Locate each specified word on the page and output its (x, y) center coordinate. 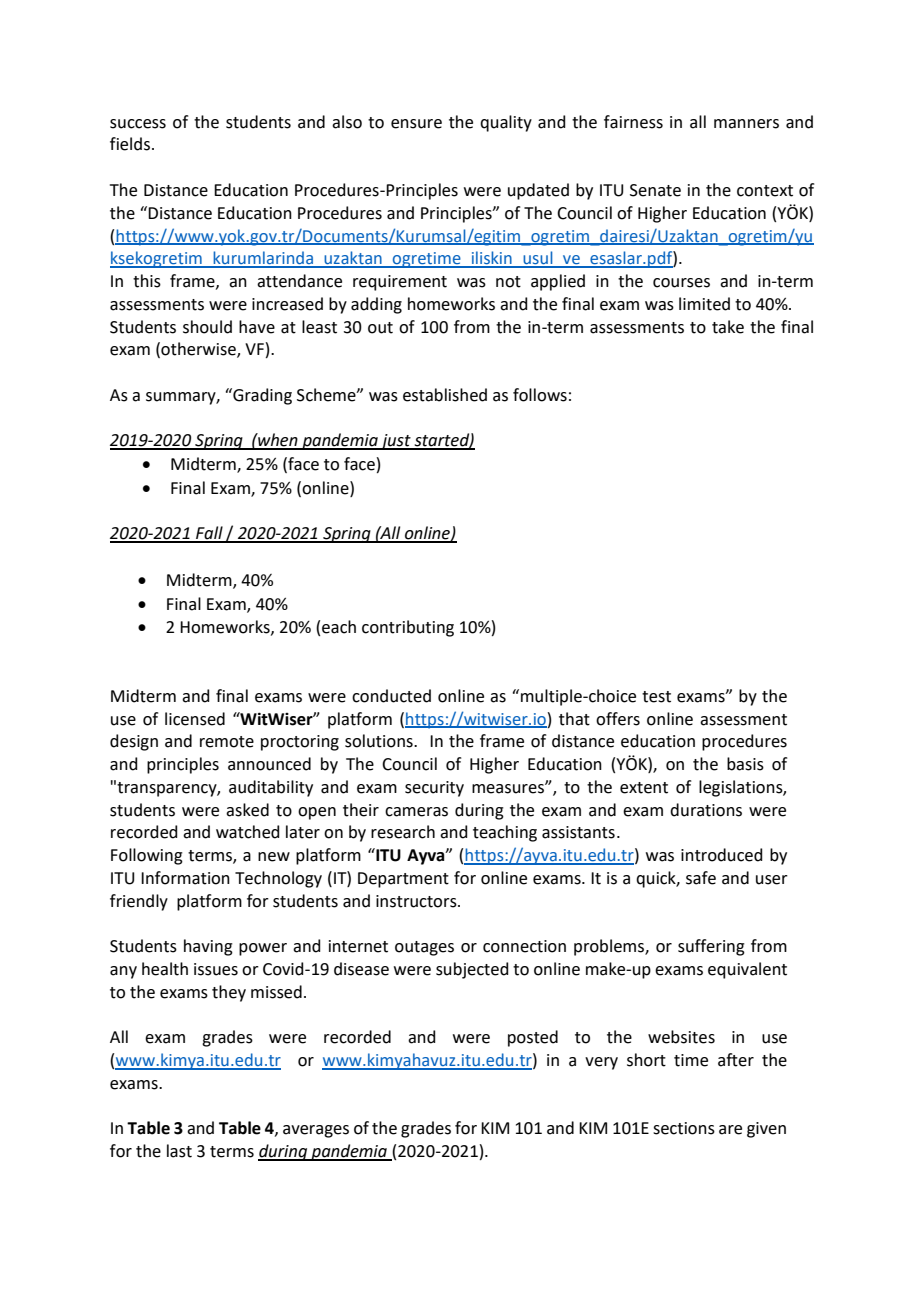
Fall (209, 534)
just (396, 442)
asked (247, 810)
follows (540, 395)
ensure (416, 124)
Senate (655, 190)
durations (706, 810)
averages (316, 1131)
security (434, 789)
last (179, 1151)
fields (130, 144)
